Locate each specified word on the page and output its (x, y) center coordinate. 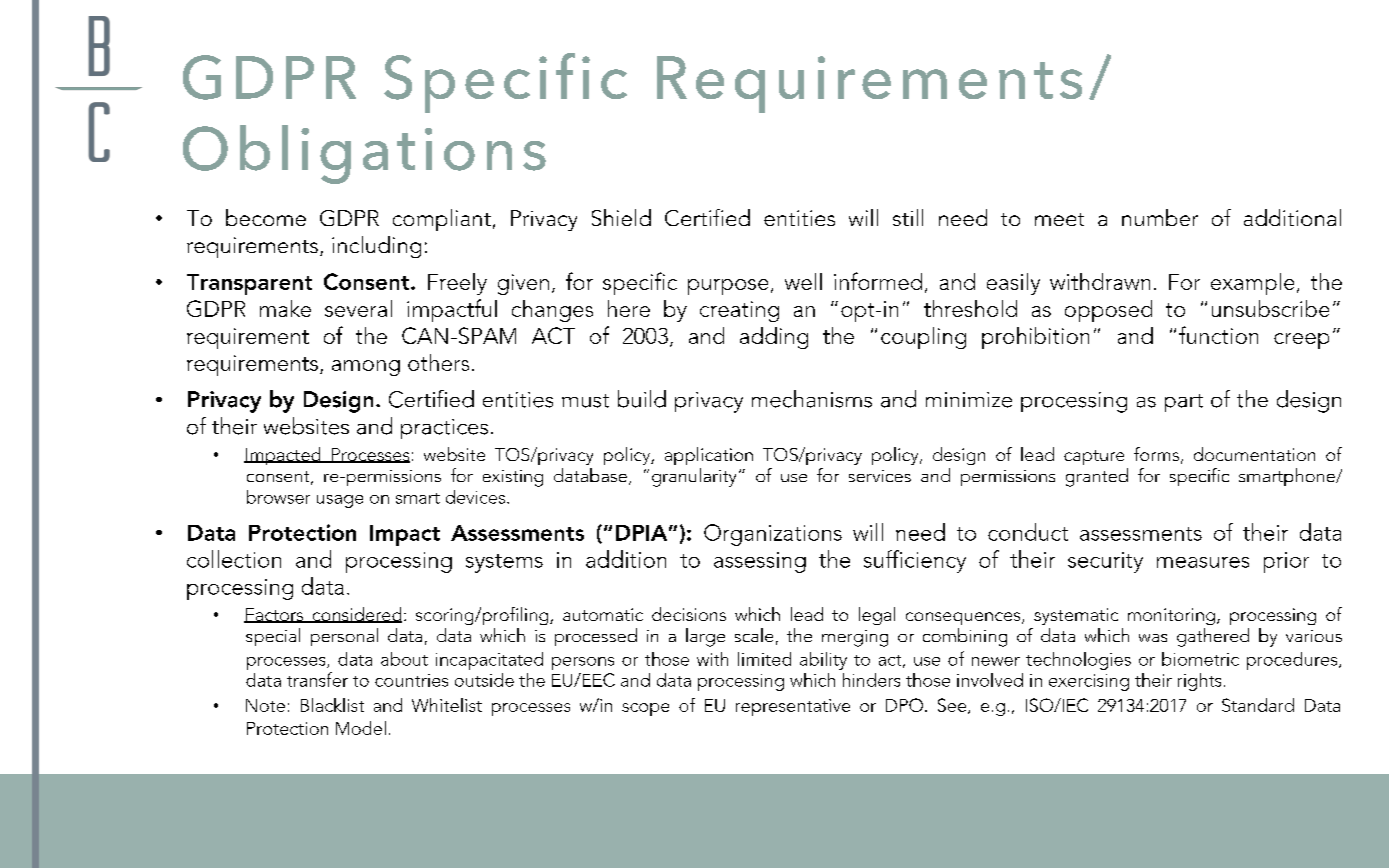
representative (793, 707)
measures (1203, 562)
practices (444, 429)
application (709, 456)
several (358, 308)
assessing (760, 562)
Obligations (364, 154)
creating (739, 311)
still (908, 217)
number (1160, 217)
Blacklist (332, 705)
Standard (1258, 705)
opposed (1108, 311)
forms (1156, 454)
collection (234, 559)
